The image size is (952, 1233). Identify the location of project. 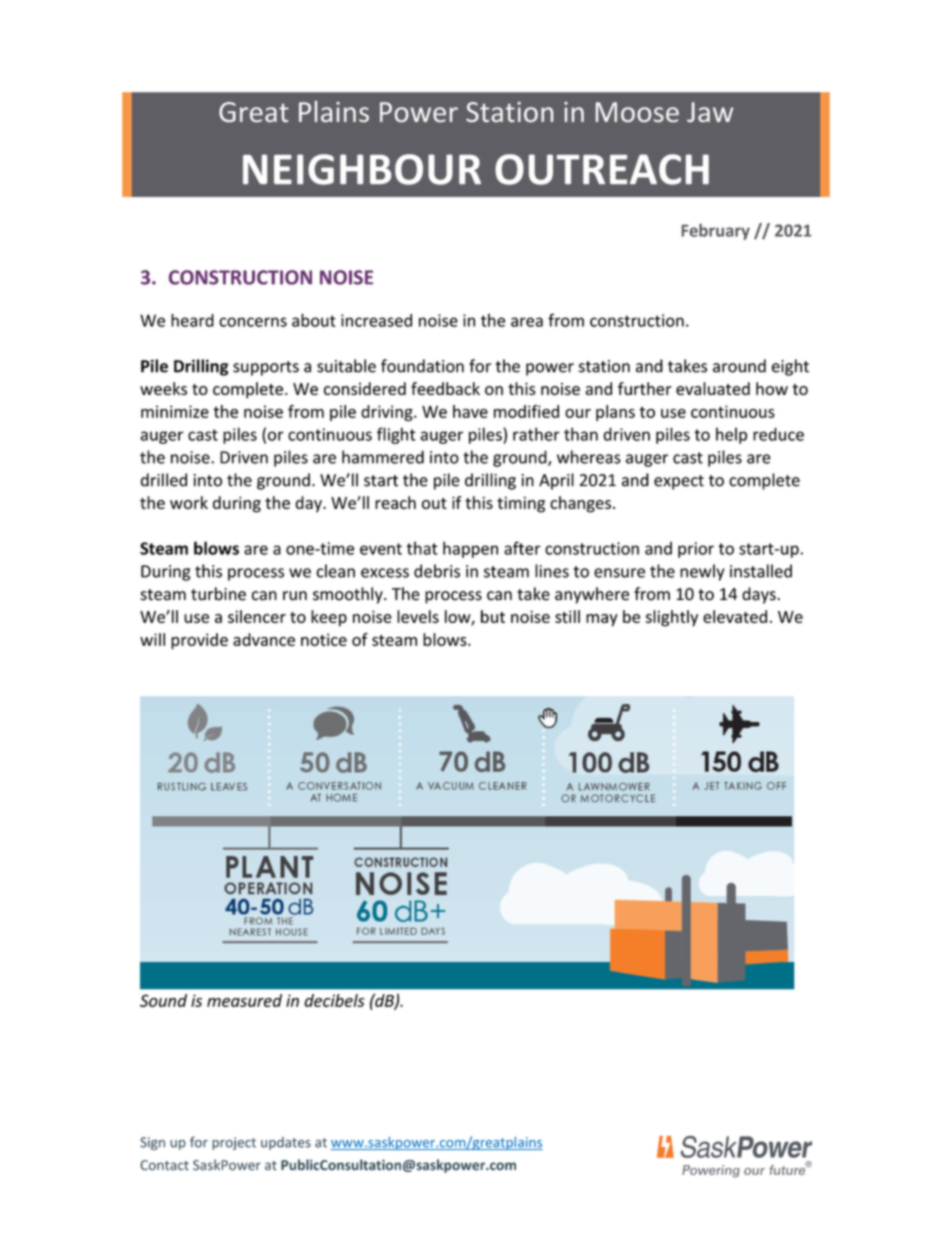
(234, 1143).
